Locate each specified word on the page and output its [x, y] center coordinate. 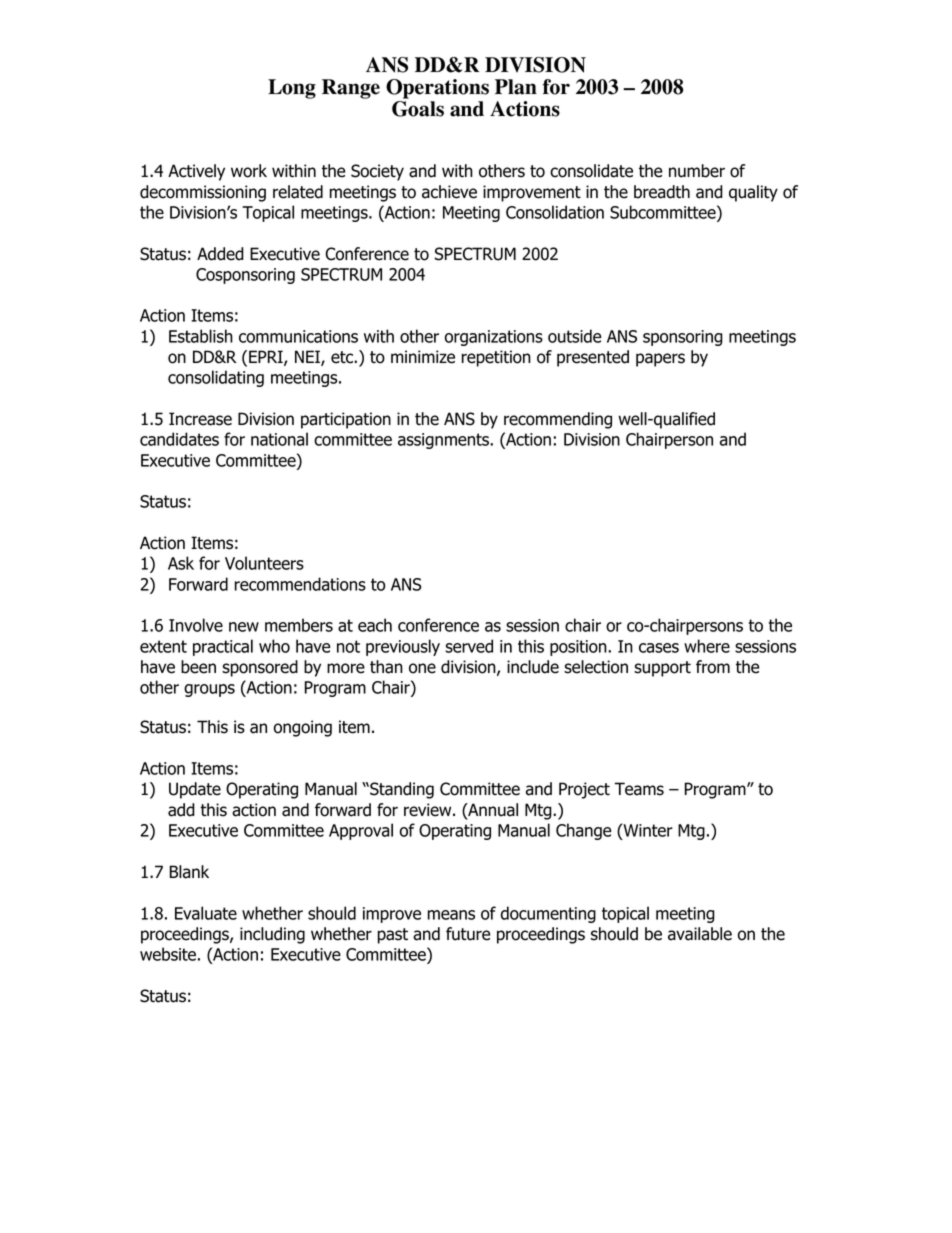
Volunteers [264, 563]
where [707, 646]
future [468, 934]
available [700, 934]
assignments [444, 441]
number [697, 171]
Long [292, 89]
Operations [437, 89]
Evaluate [206, 913]
